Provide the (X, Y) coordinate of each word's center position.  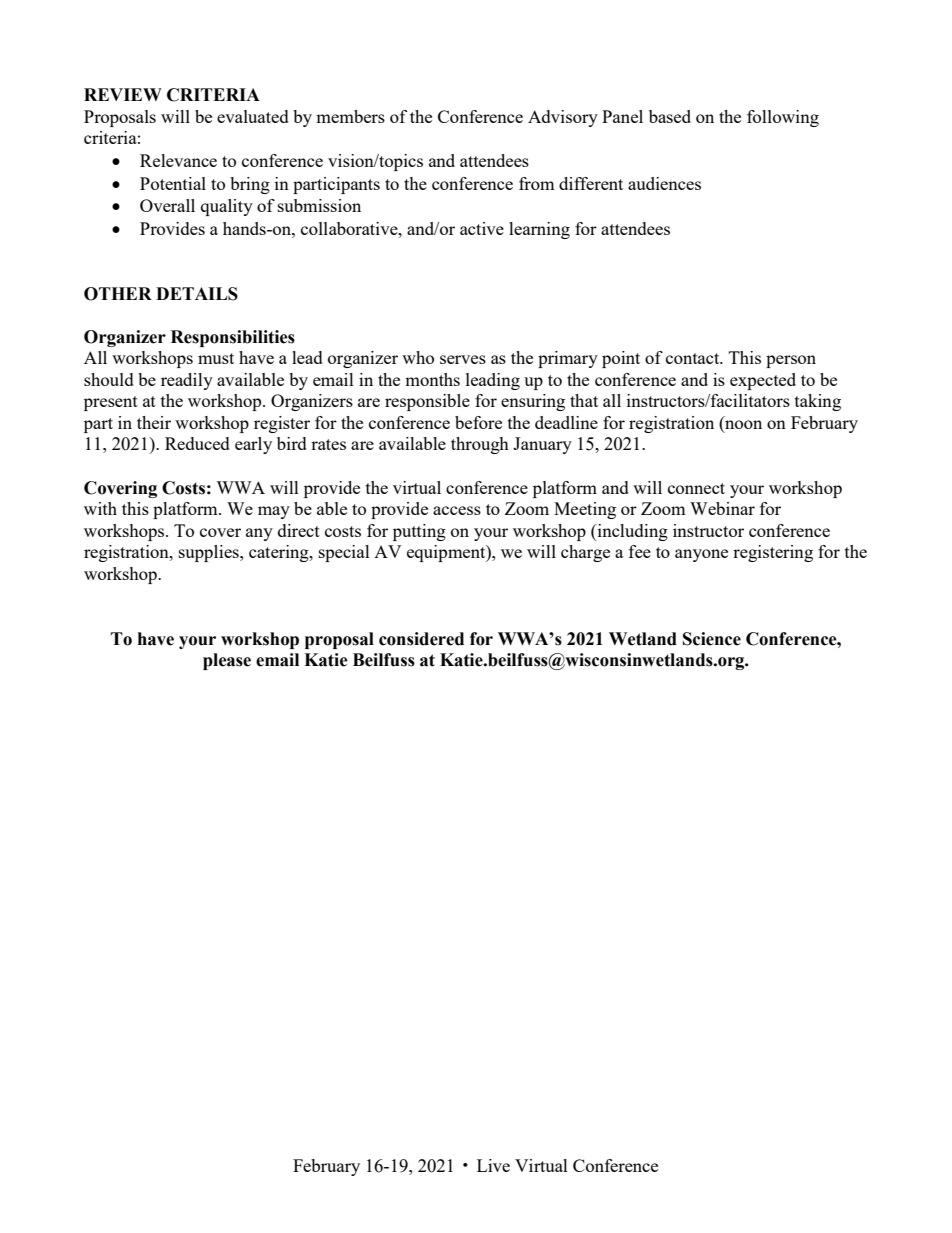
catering (280, 553)
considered (421, 639)
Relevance (178, 160)
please (227, 661)
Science (712, 639)
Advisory (563, 118)
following (783, 118)
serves (463, 359)
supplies (210, 553)
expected (763, 381)
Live (493, 1165)
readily (187, 381)
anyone (701, 555)
